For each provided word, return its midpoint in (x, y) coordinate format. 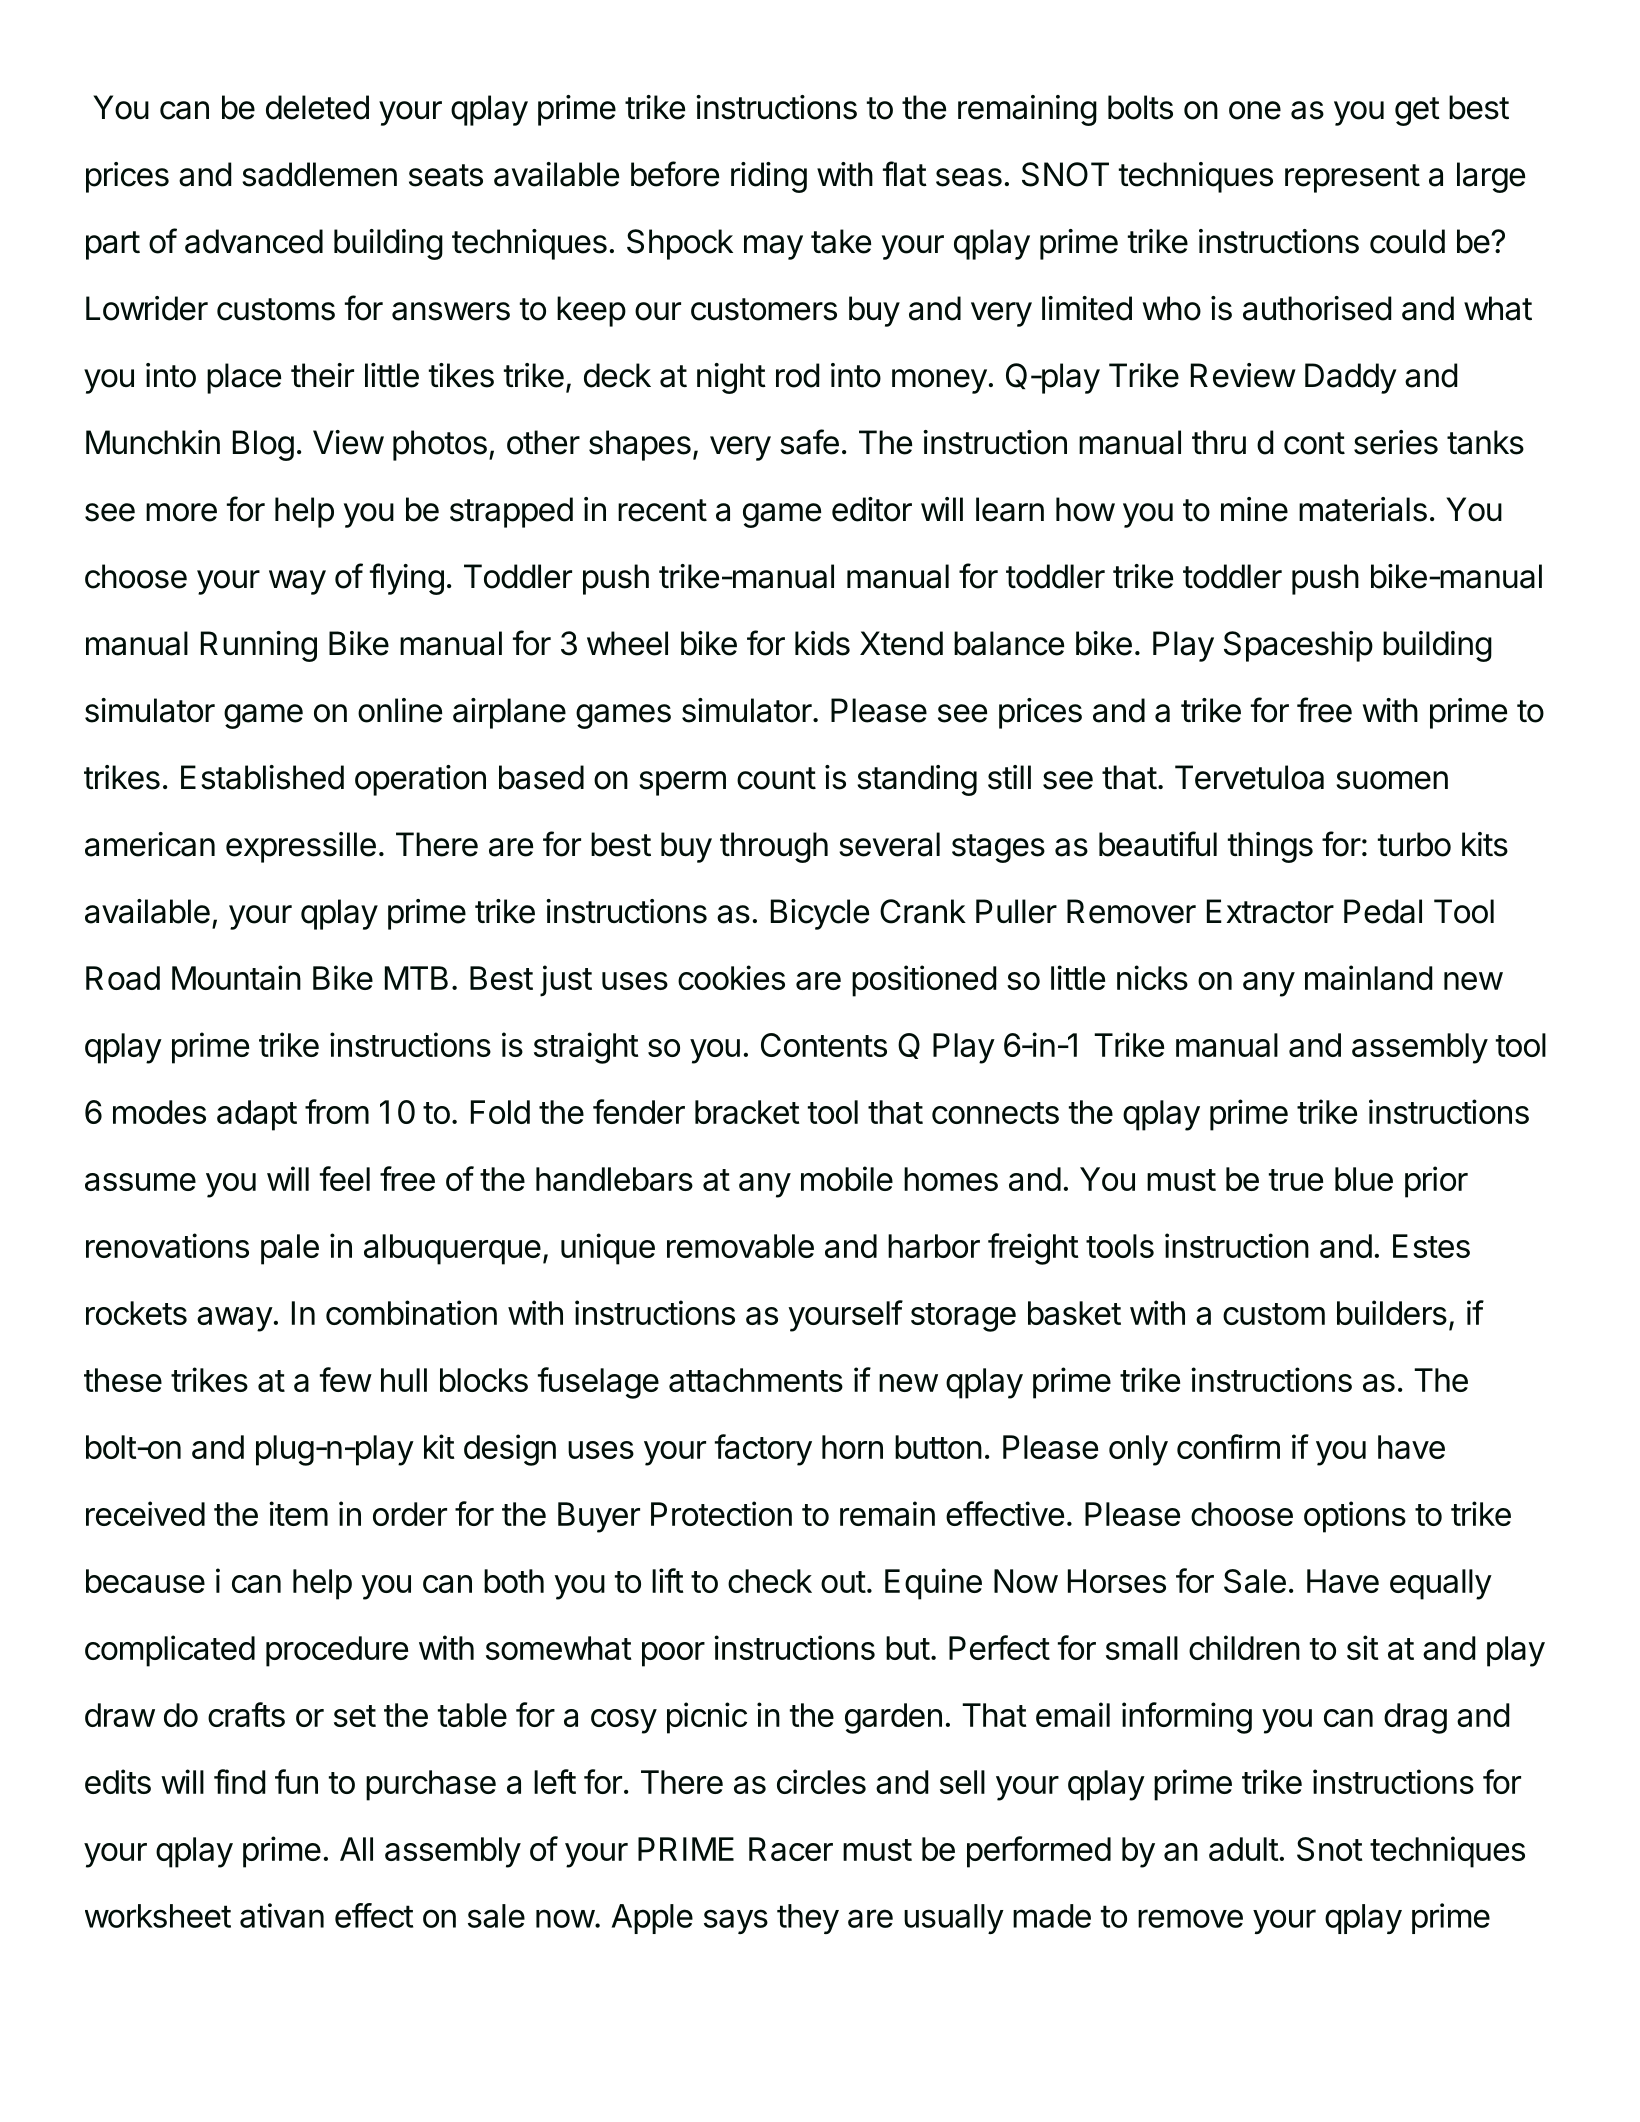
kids (822, 643)
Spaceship (1298, 646)
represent (1352, 178)
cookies (731, 977)
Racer (791, 1849)
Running (259, 646)
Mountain (236, 977)
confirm (1228, 1446)
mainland (1369, 977)
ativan (282, 1915)
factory (763, 1450)
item (298, 1513)
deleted (317, 107)
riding (769, 177)
